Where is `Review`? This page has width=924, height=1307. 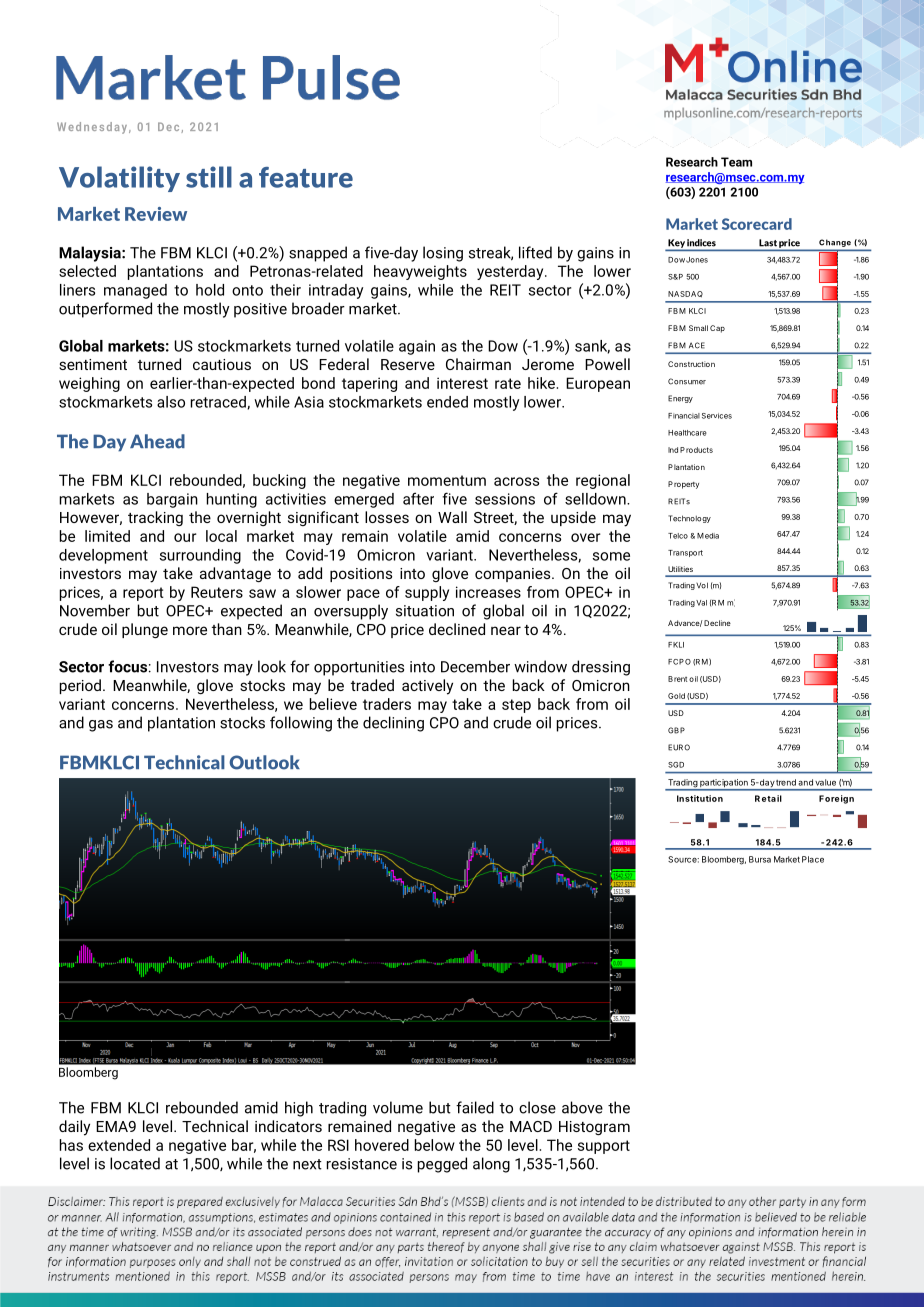 Review is located at coordinates (156, 214).
